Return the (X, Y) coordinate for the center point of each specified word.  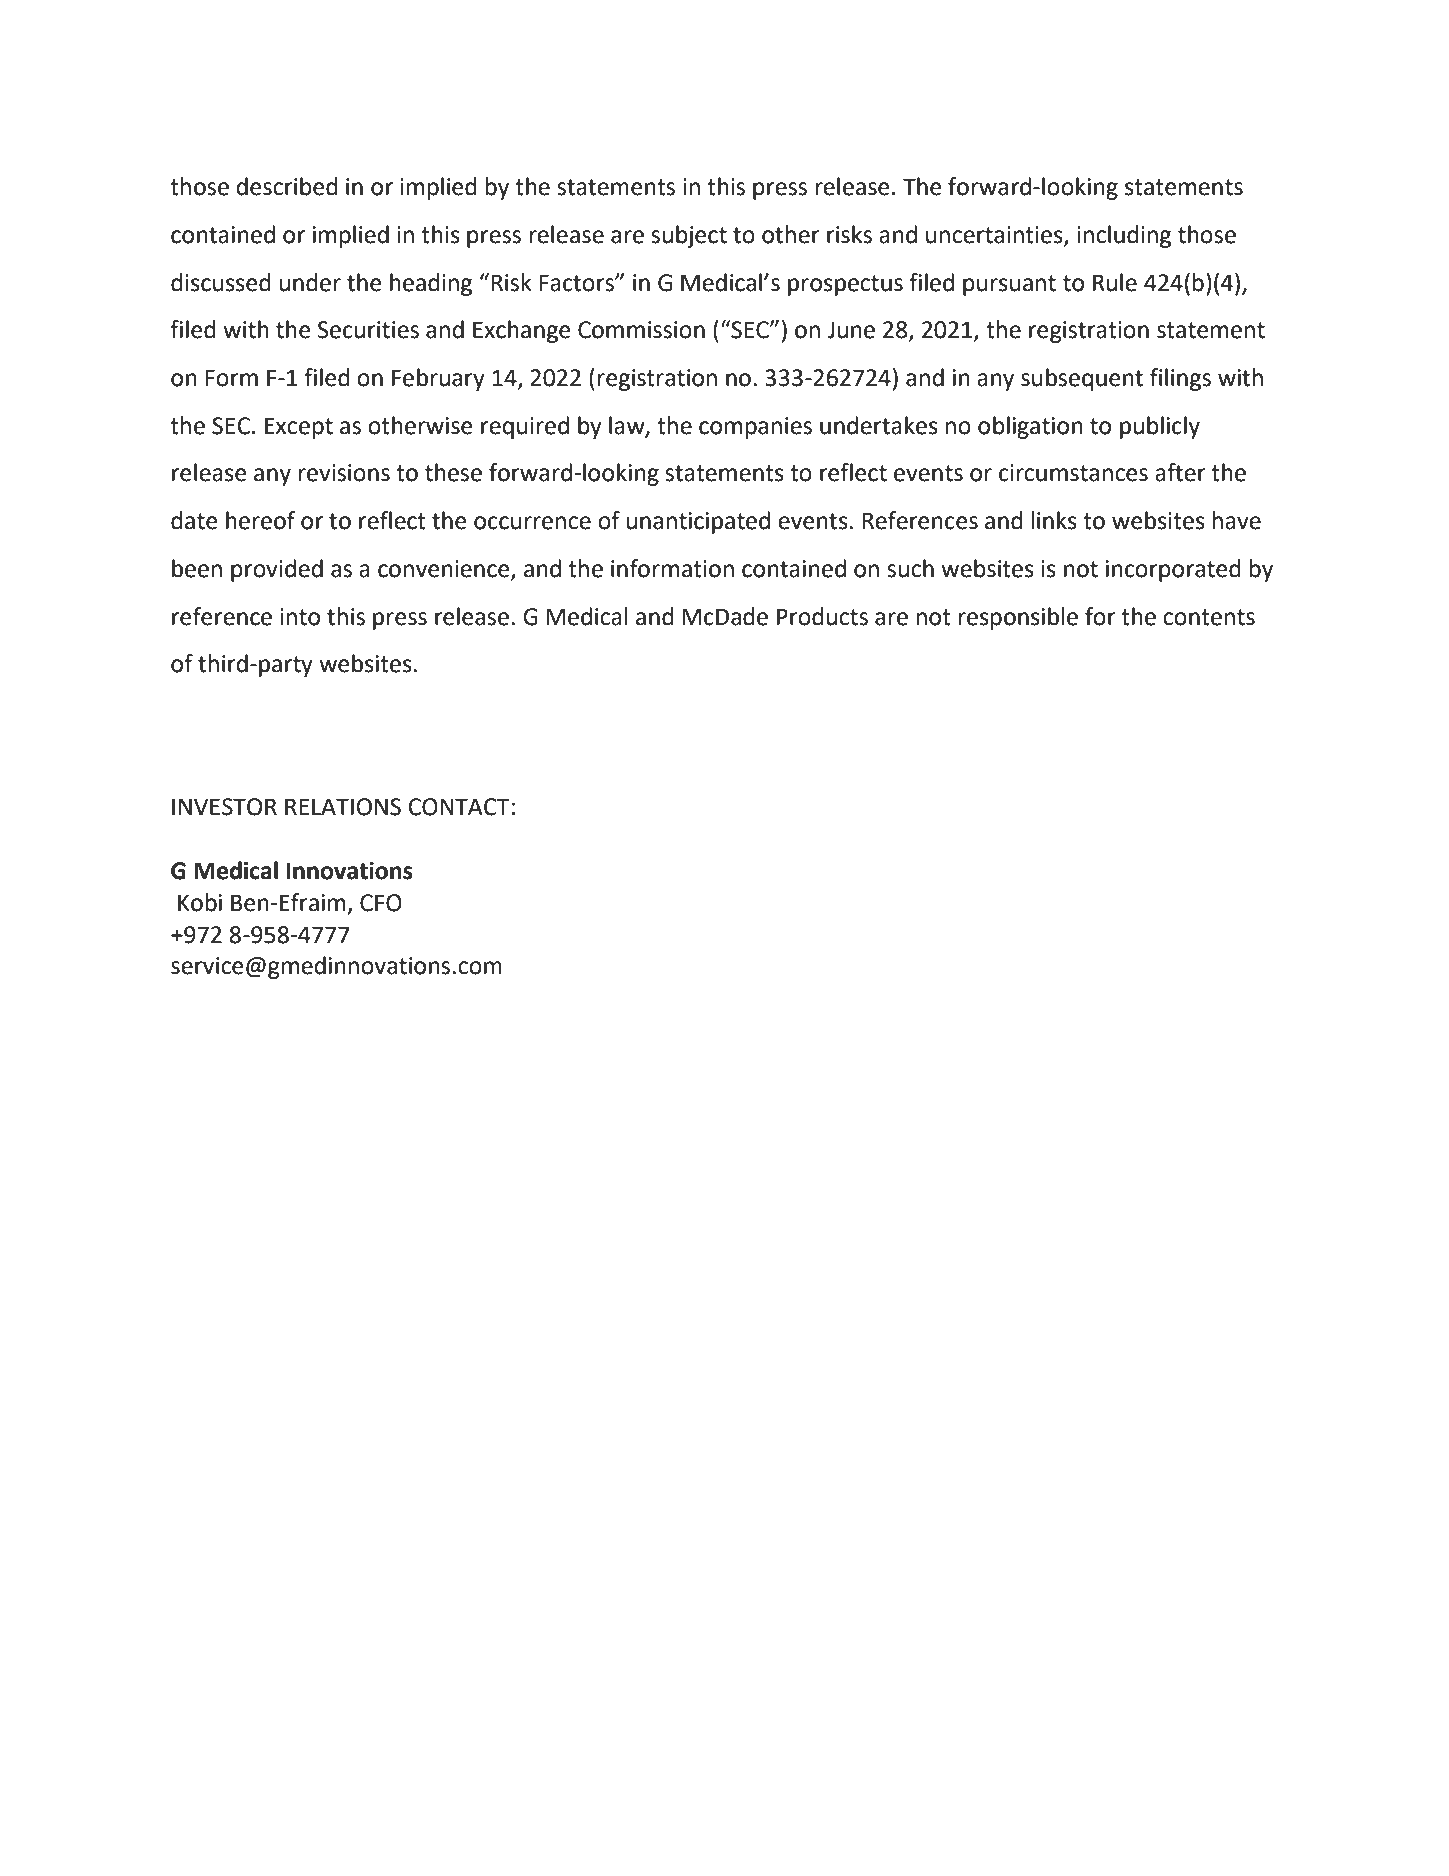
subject (689, 236)
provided (277, 570)
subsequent (1082, 379)
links (1054, 520)
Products (822, 616)
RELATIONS (343, 807)
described (287, 186)
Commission (641, 330)
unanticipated (698, 522)
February (438, 379)
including (1124, 236)
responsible (1018, 618)
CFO (381, 903)
